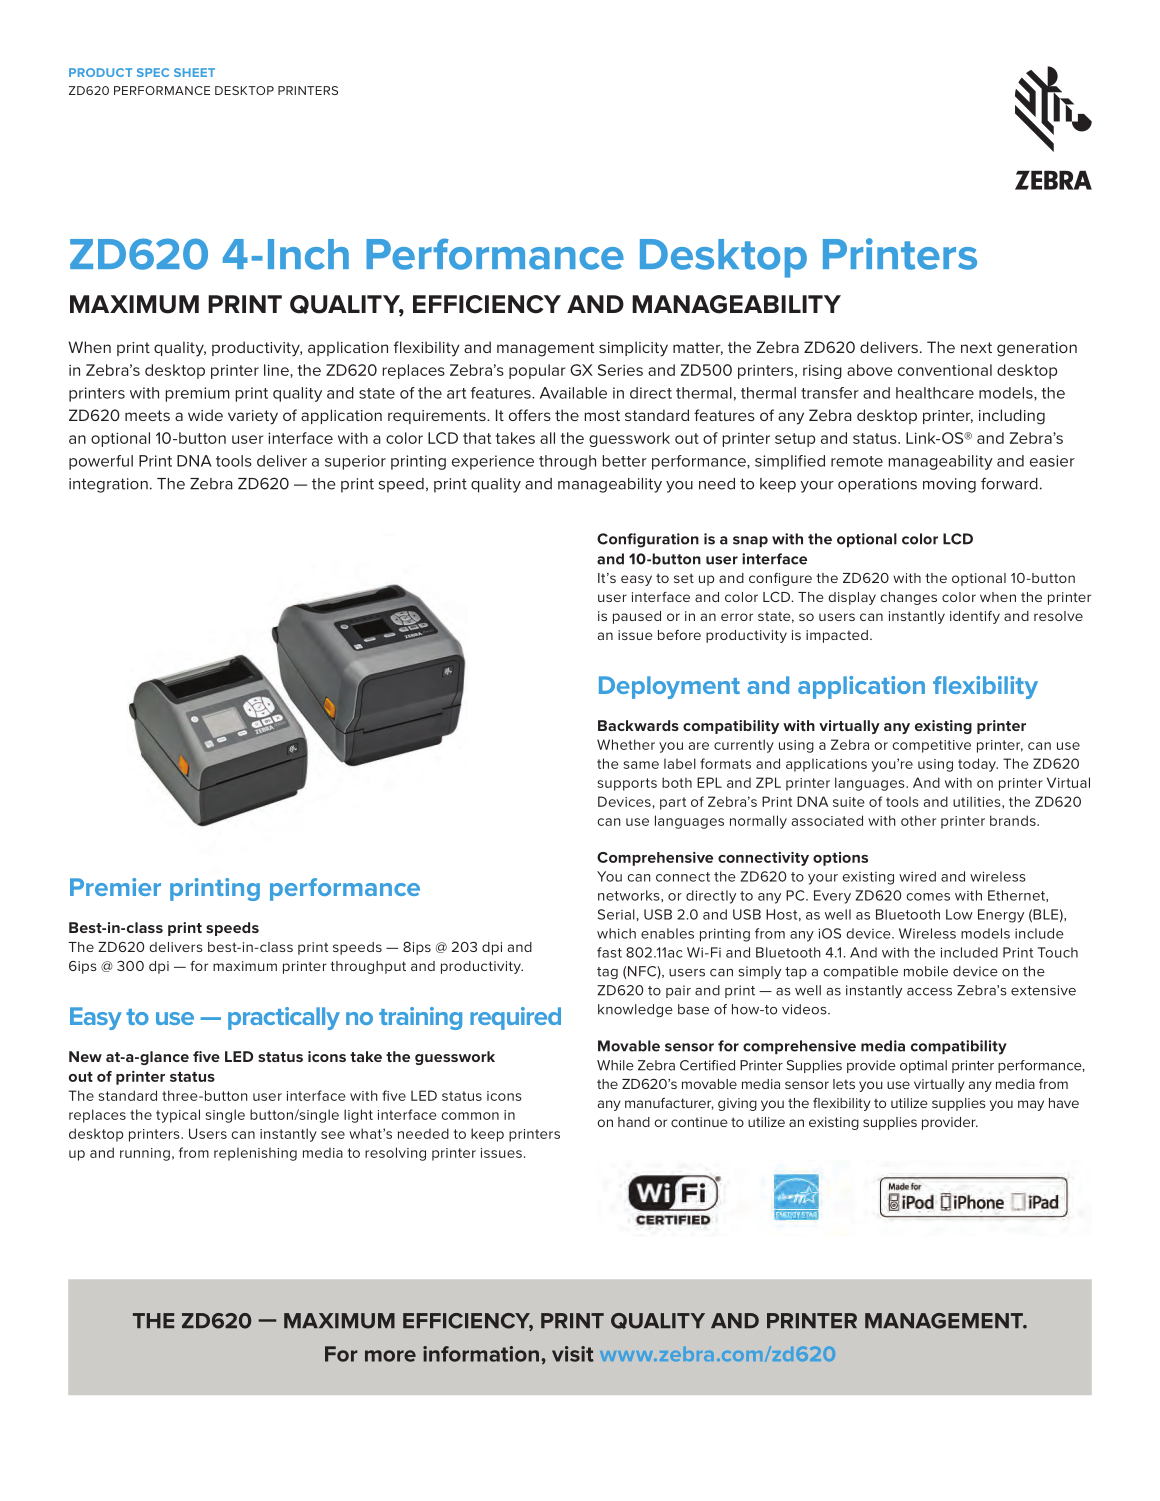 The height and width of the screenshot is (1501, 1160). What do you see at coordinates (1031, 1105) in the screenshot?
I see `may` at bounding box center [1031, 1105].
